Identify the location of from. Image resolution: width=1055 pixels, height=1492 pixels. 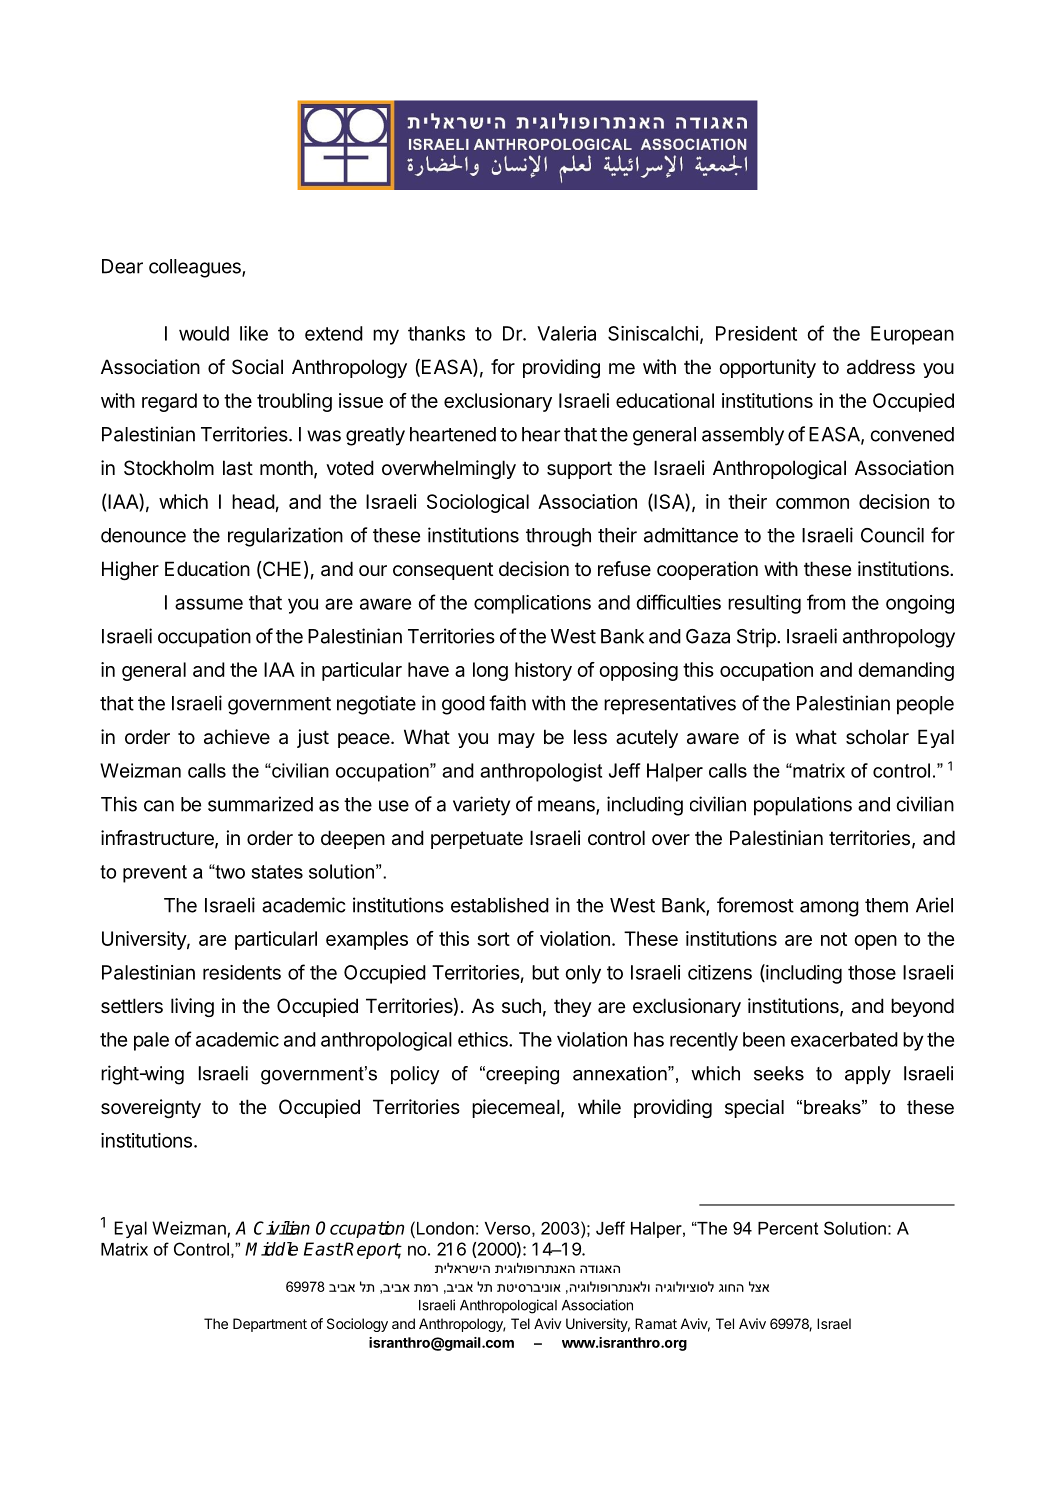
(826, 602).
